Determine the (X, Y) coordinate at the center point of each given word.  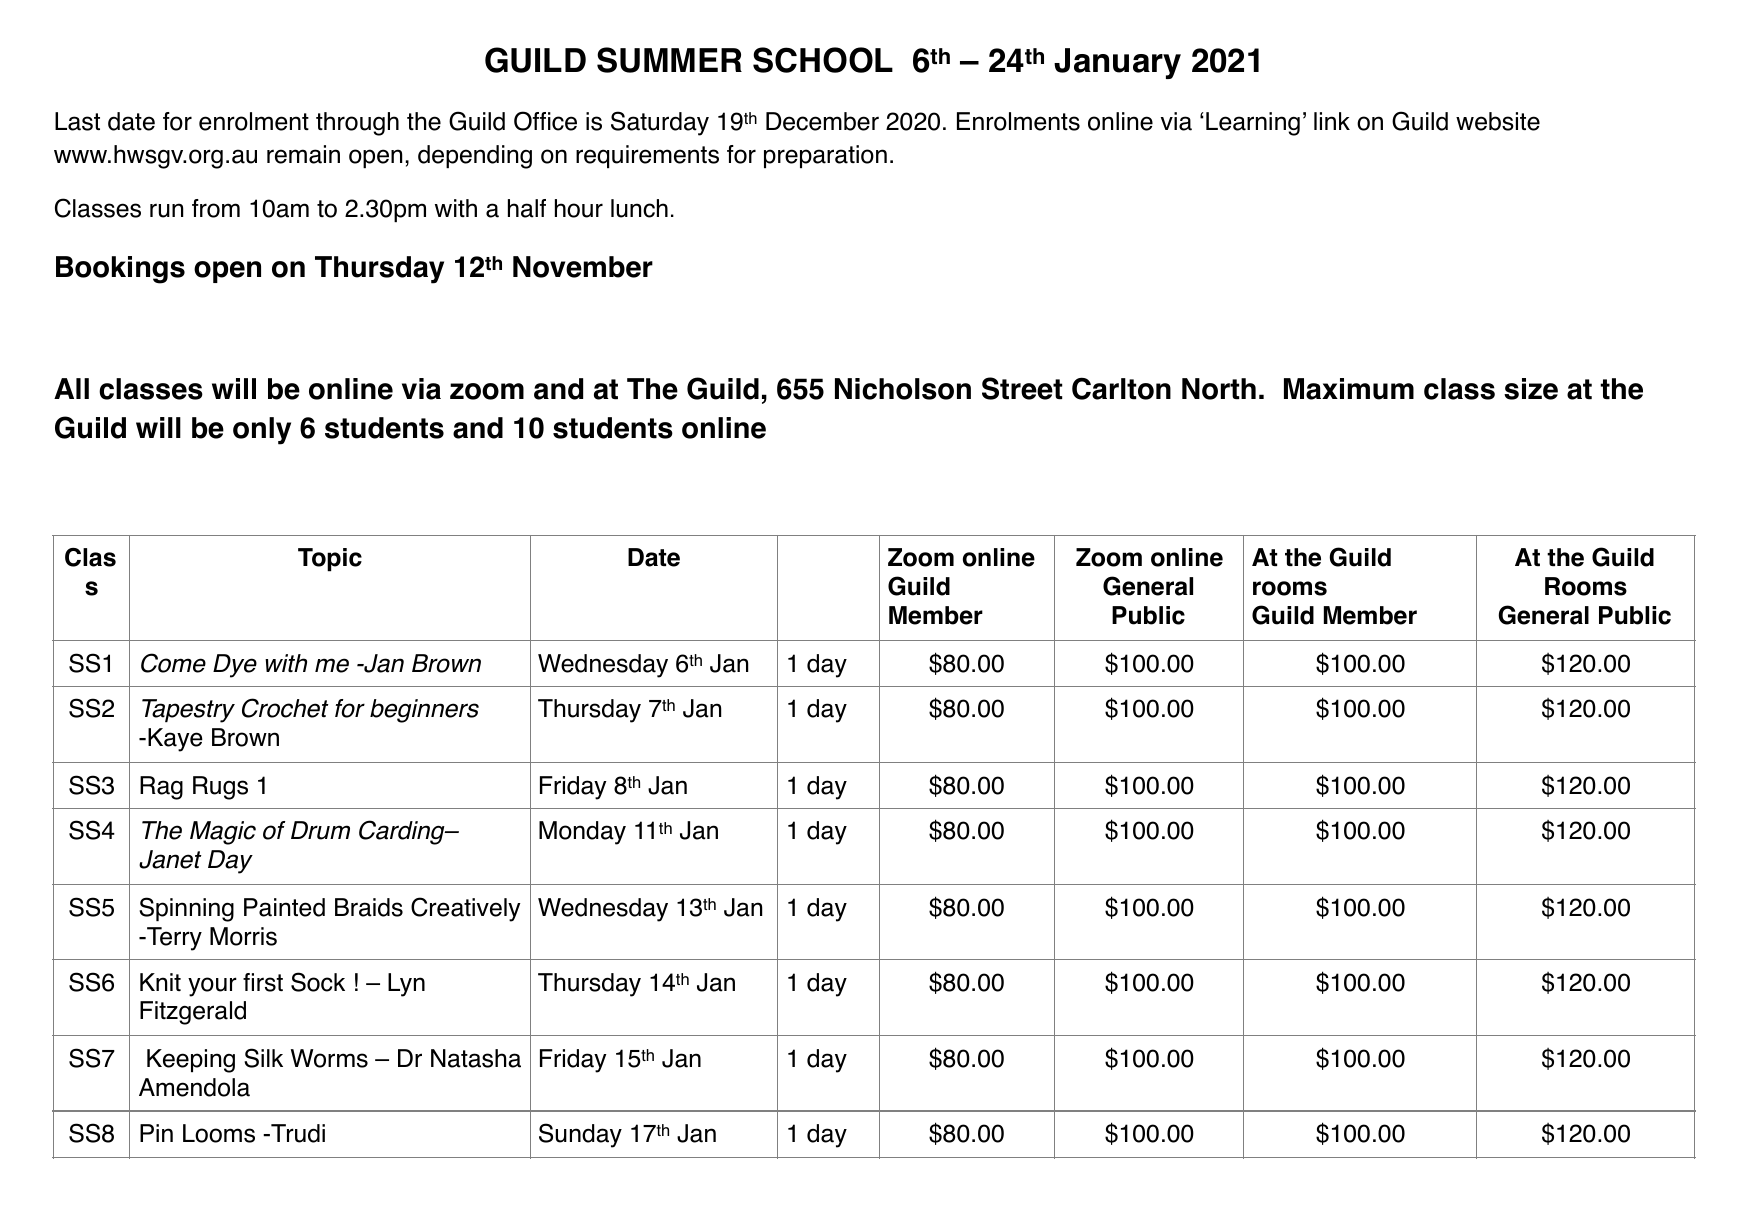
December (822, 121)
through (357, 124)
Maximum (1349, 389)
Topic (330, 560)
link (1332, 121)
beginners (424, 711)
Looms (219, 1133)
